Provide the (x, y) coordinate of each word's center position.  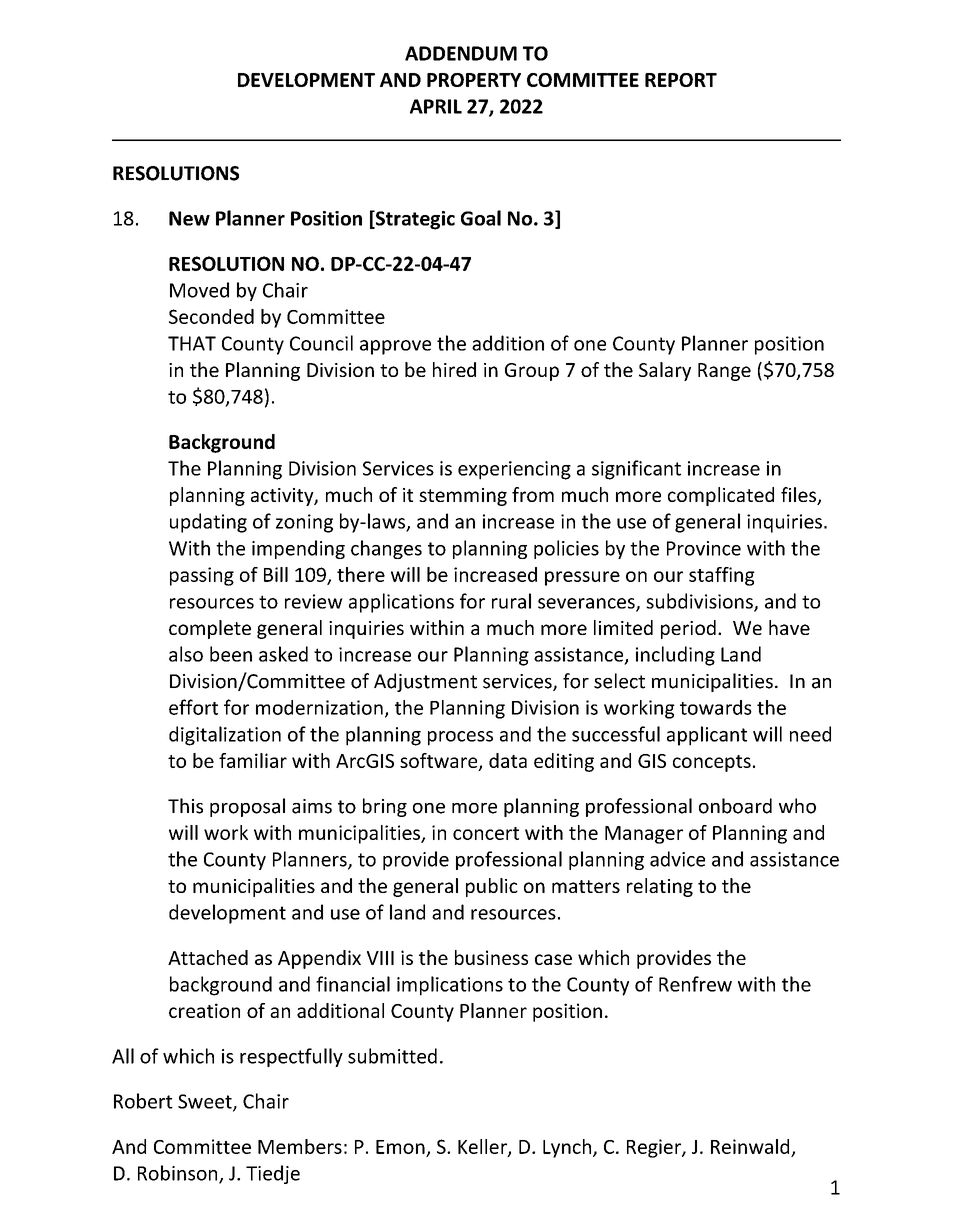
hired (454, 369)
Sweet (206, 1102)
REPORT (681, 80)
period (688, 629)
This (185, 806)
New (189, 218)
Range (724, 372)
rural (511, 601)
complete (210, 629)
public (492, 887)
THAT (192, 343)
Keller (483, 1147)
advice (677, 859)
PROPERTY (474, 80)
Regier (655, 1148)
